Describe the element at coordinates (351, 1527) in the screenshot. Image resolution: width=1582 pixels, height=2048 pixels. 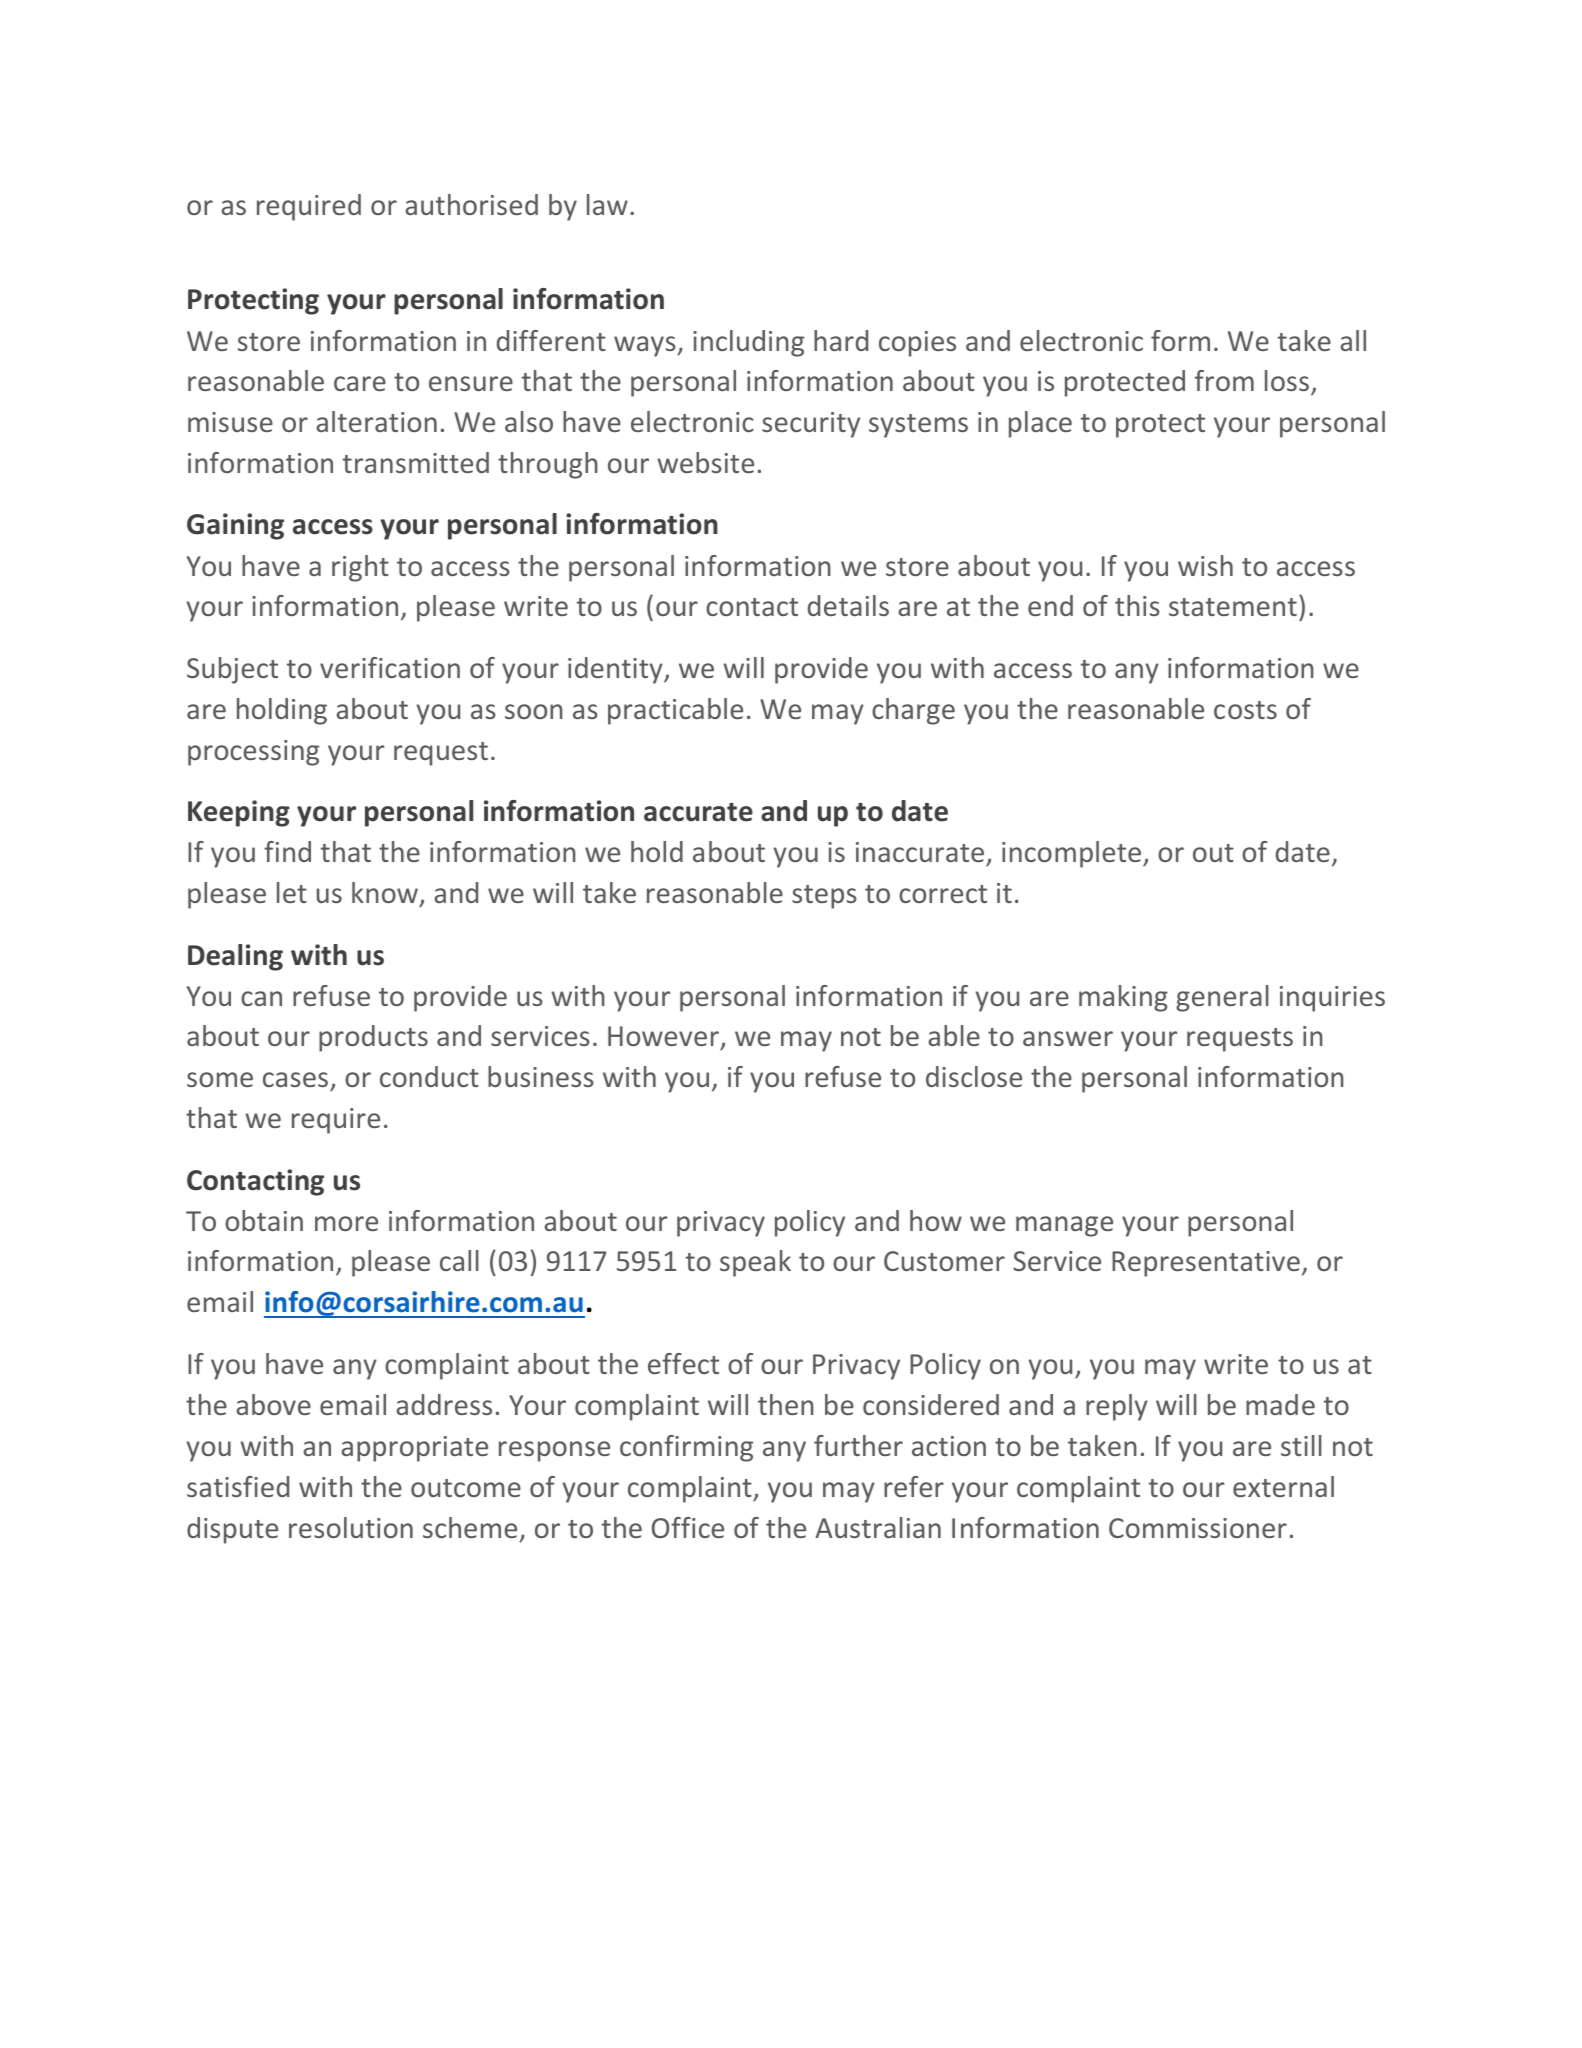
I see `resolution` at that location.
